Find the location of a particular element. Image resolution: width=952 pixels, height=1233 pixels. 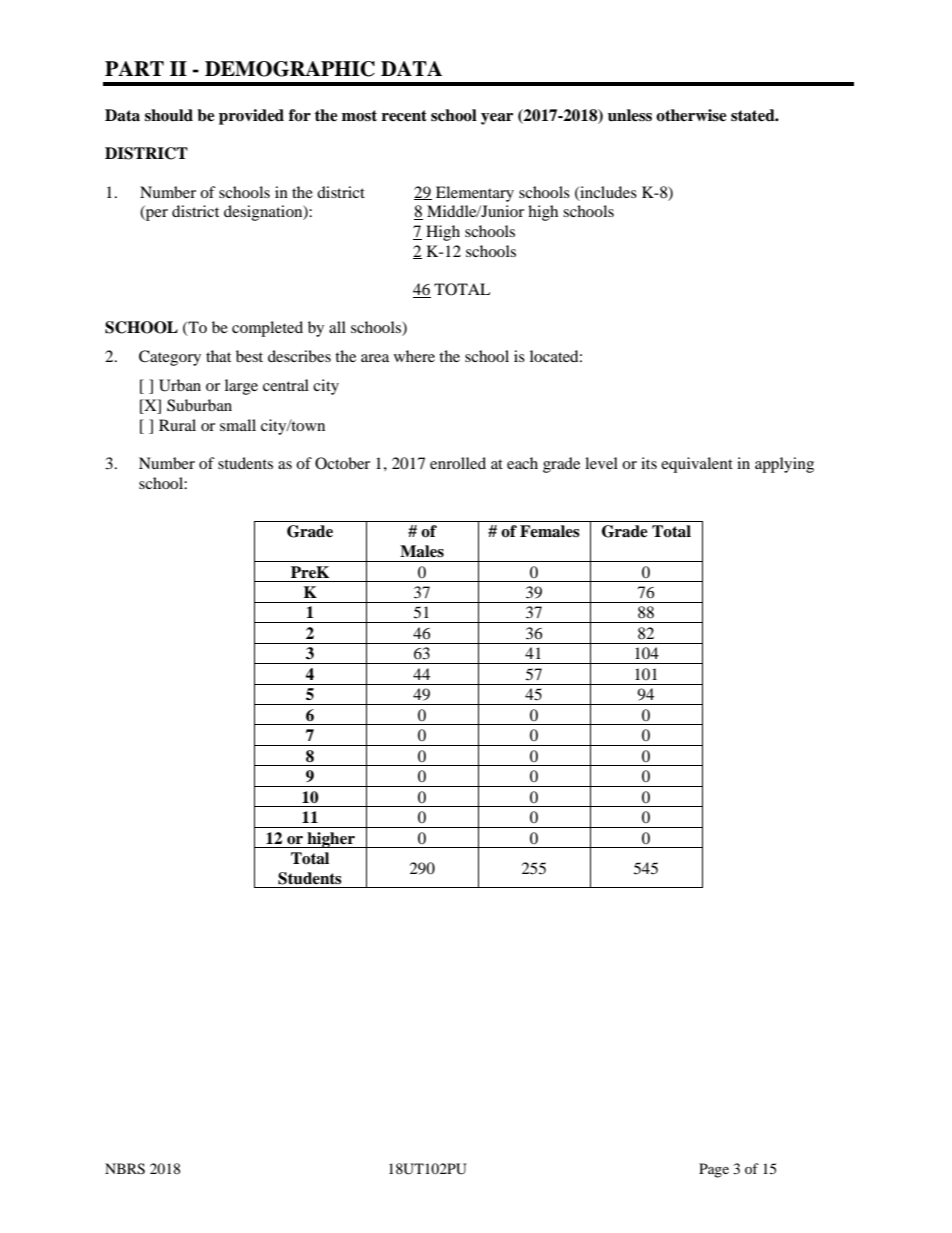

provided is located at coordinates (251, 117).
